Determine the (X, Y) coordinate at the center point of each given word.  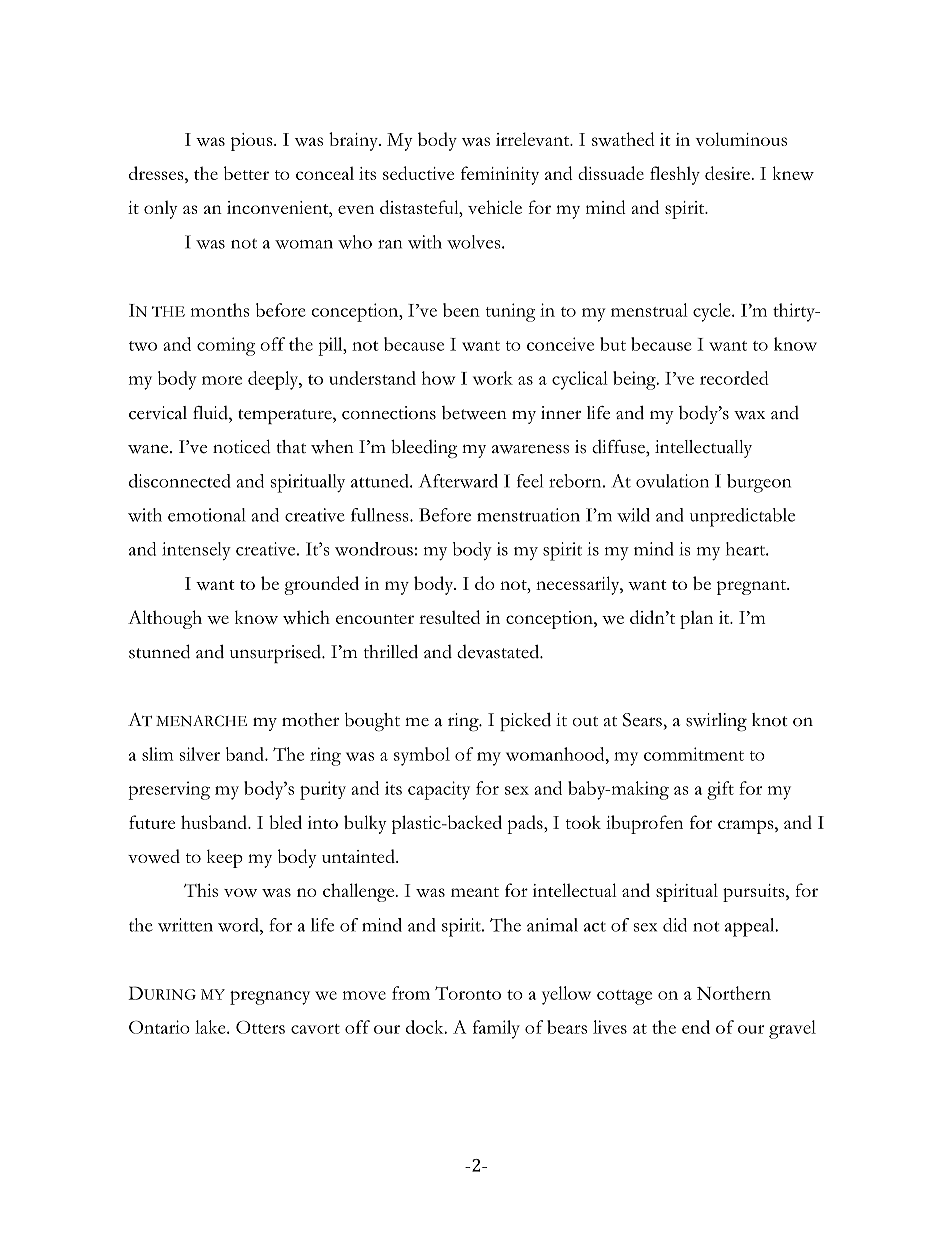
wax (749, 415)
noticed (242, 446)
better (246, 173)
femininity (500, 175)
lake (211, 1027)
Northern (734, 993)
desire (727, 173)
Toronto (468, 993)
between (474, 413)
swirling (716, 722)
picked (525, 722)
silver (200, 754)
